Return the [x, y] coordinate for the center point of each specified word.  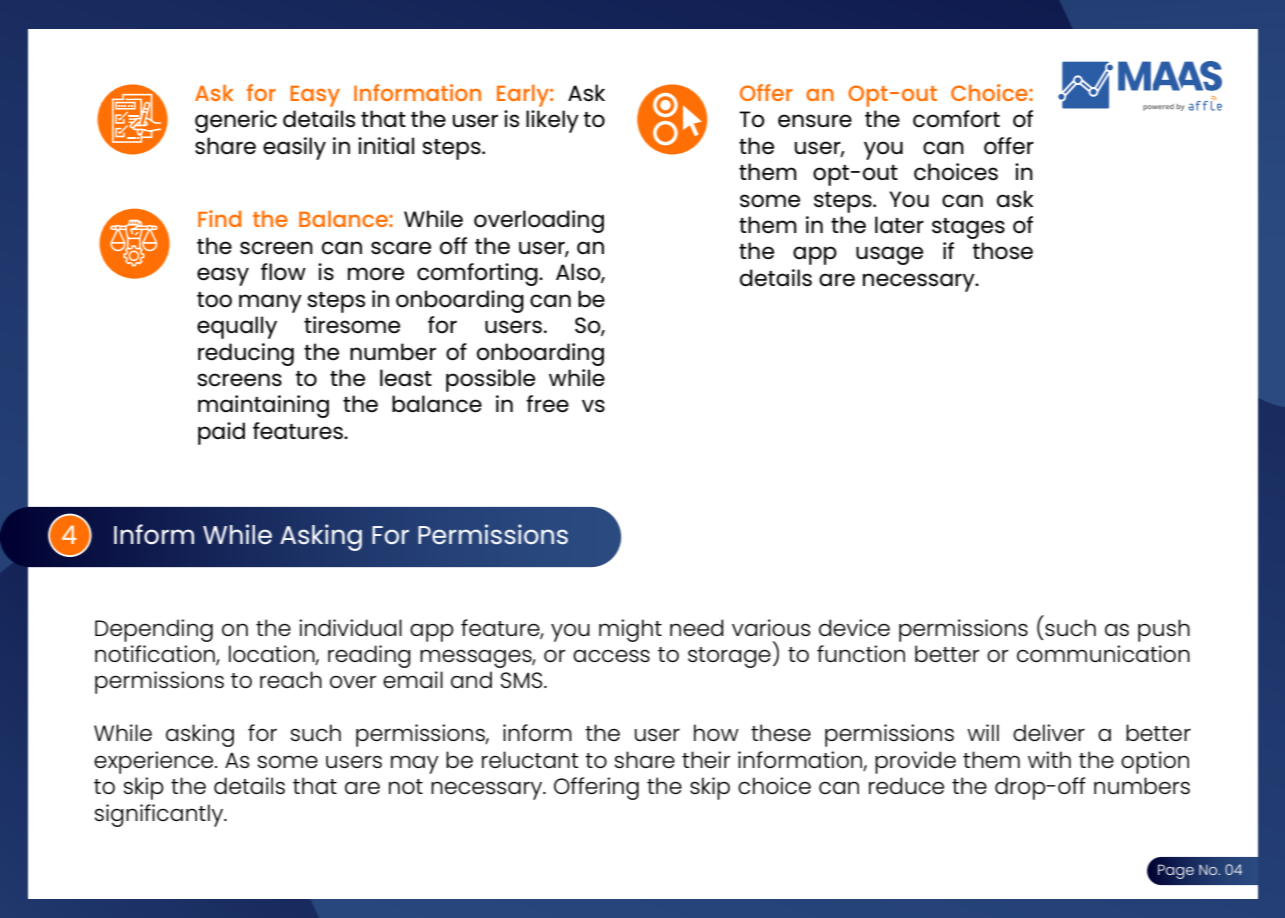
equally [237, 327]
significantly [160, 815]
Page [1176, 871]
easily [294, 148]
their [706, 759]
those [1002, 251]
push [1164, 630]
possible [490, 380]
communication [1103, 653]
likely [552, 121]
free [547, 404]
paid [221, 433]
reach [291, 679]
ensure [815, 121]
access [611, 655]
